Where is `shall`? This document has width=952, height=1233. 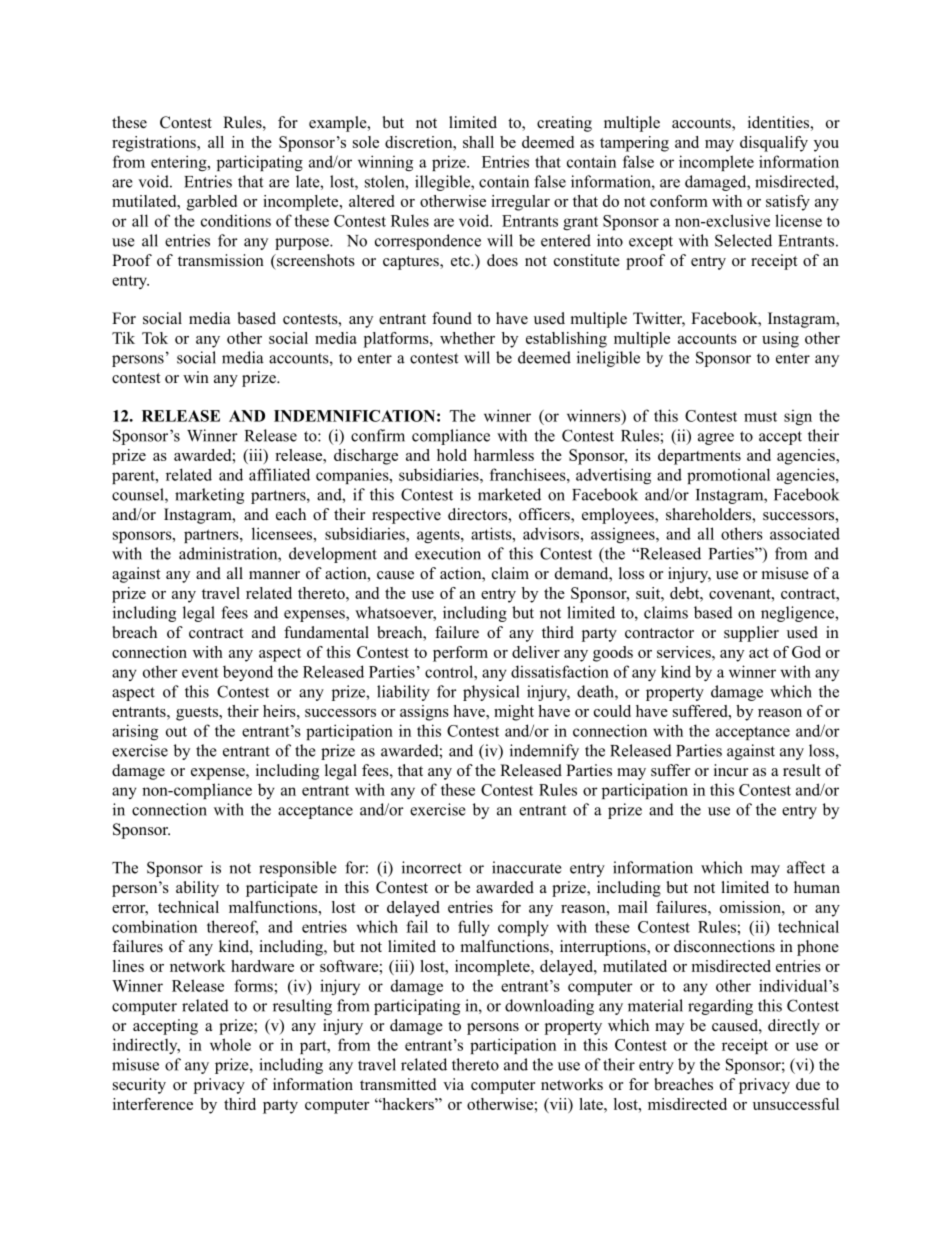 shall is located at coordinates (478, 142).
